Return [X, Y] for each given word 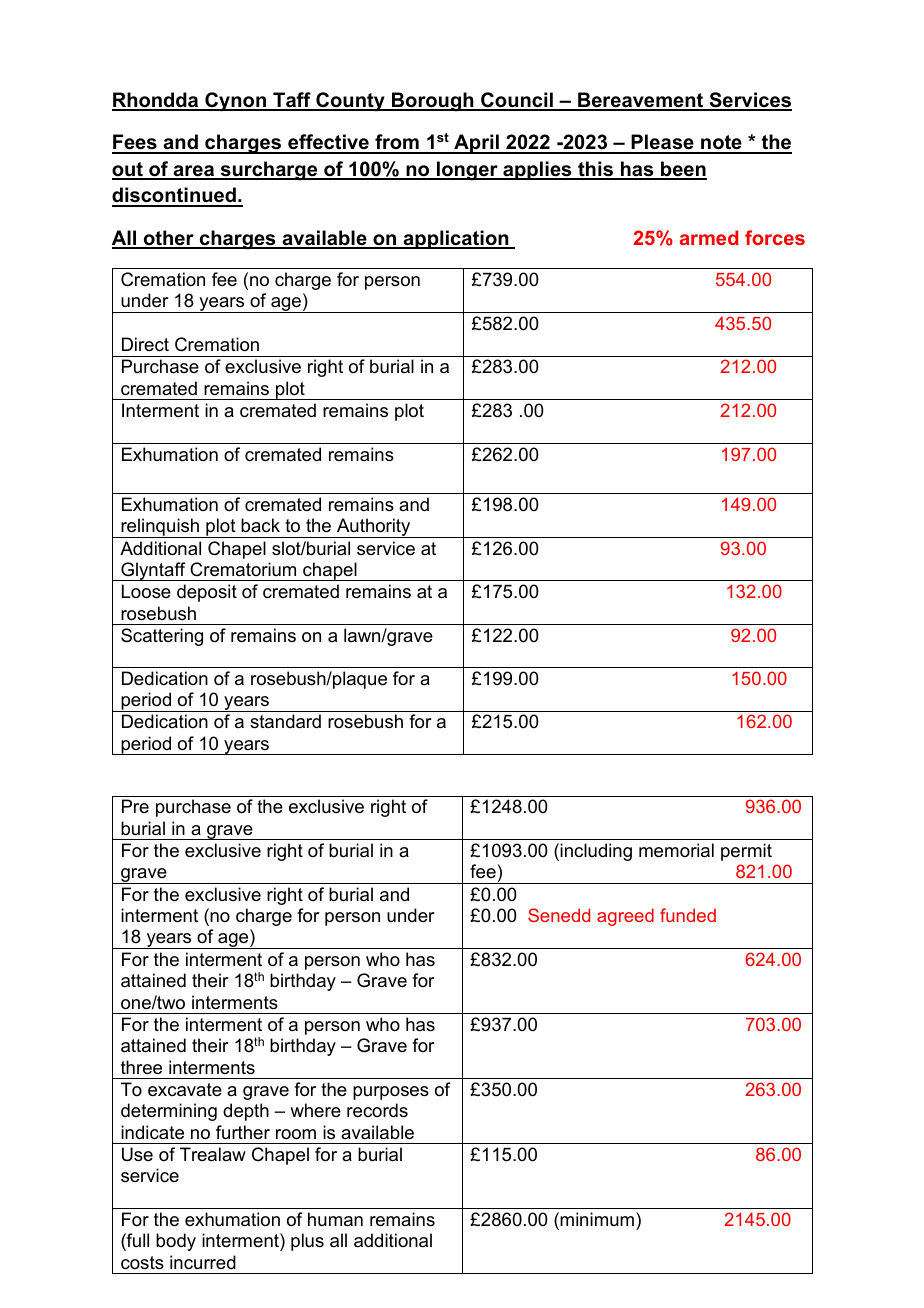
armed [709, 237]
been [683, 170]
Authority [374, 528]
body [176, 1242]
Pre [135, 806]
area [194, 172]
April [476, 144]
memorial [676, 850]
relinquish [160, 528]
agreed [625, 917]
